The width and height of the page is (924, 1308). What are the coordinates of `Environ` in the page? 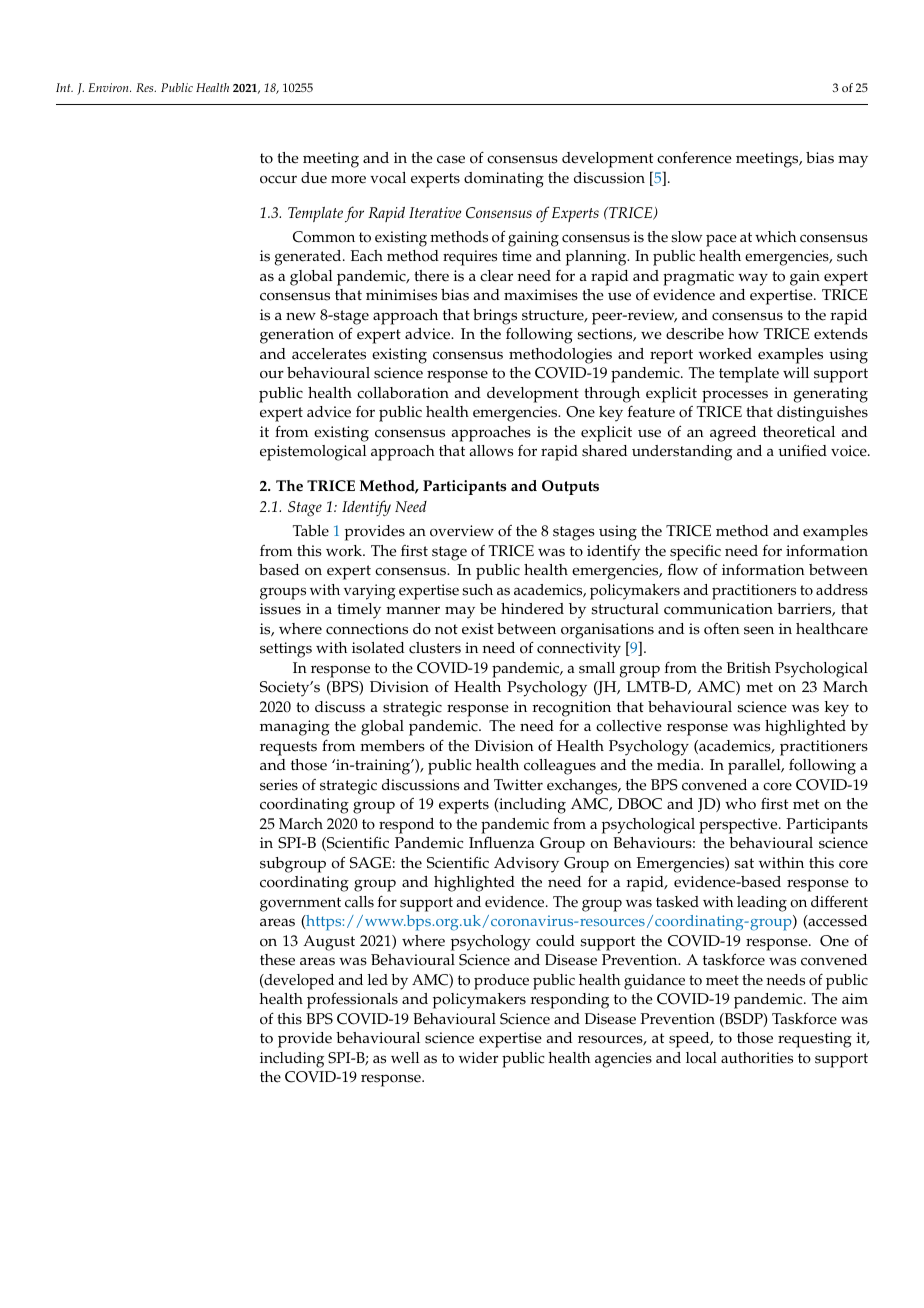 It's located at (109, 87).
